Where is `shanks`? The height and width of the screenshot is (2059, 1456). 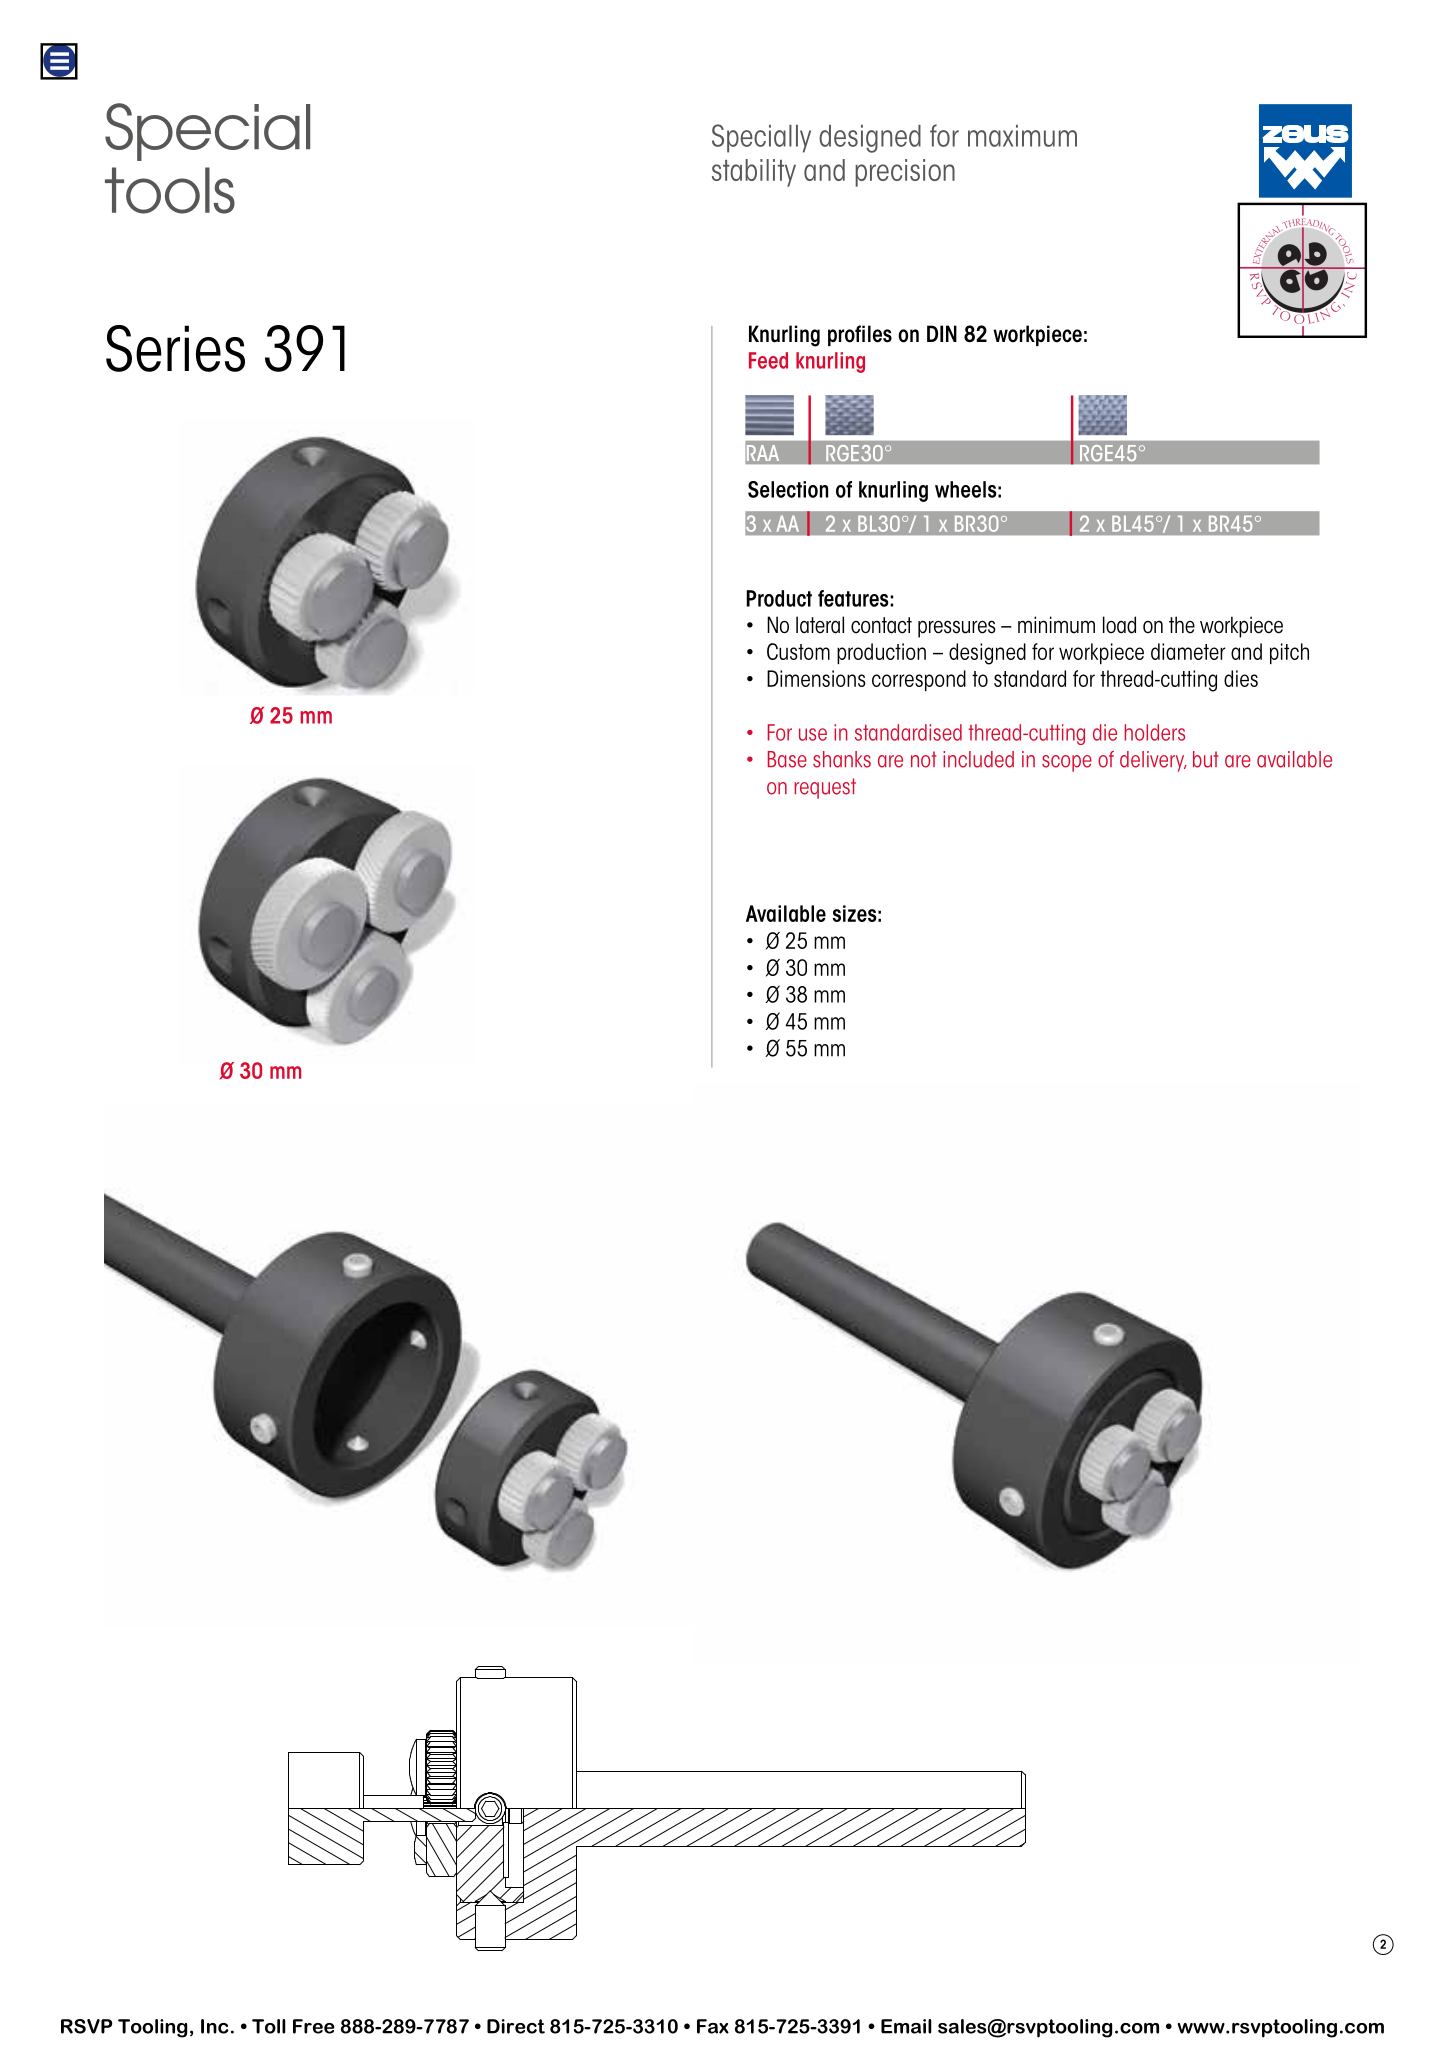 shanks is located at coordinates (842, 759).
